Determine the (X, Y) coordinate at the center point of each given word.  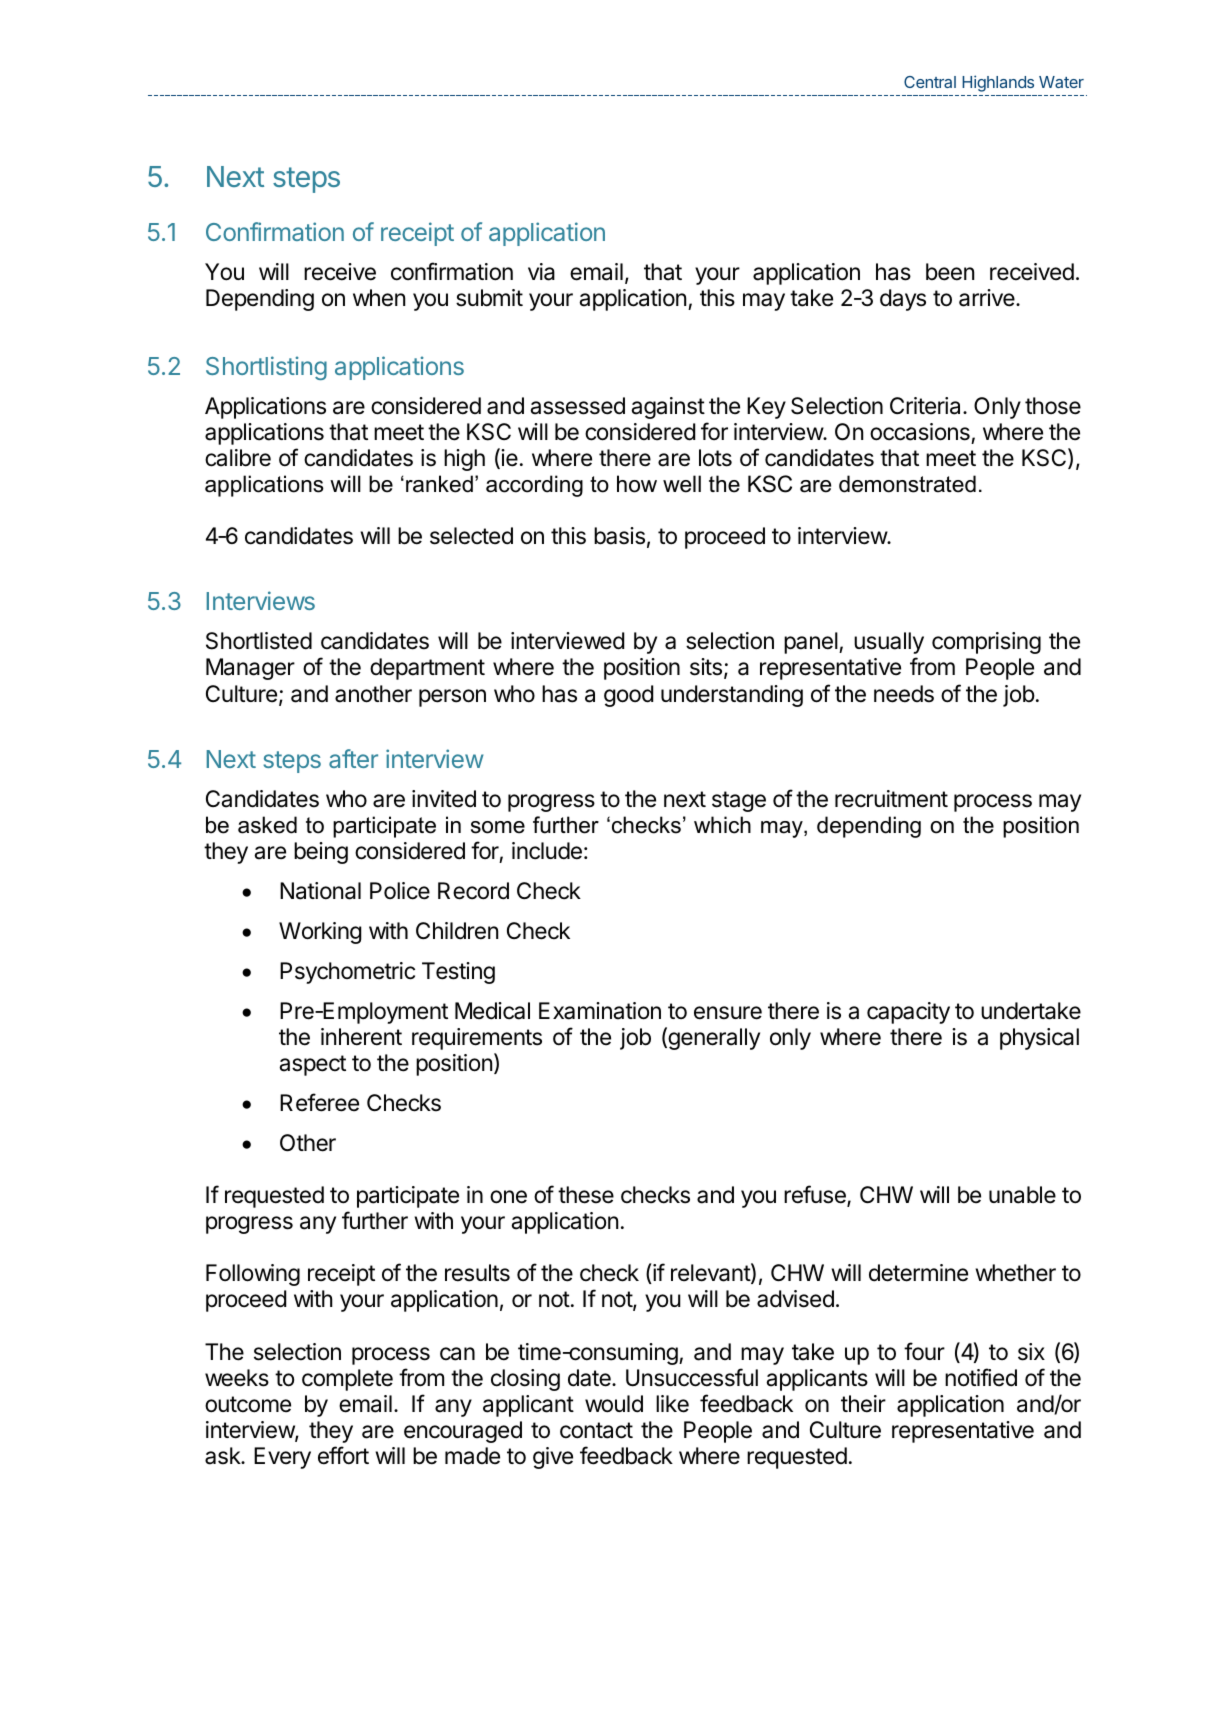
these (586, 1195)
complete (347, 1380)
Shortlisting (266, 368)
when (379, 298)
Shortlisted (259, 641)
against (668, 408)
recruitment (891, 799)
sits (706, 667)
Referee (319, 1102)
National (320, 891)
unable (1022, 1195)
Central (930, 82)
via (541, 272)
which (722, 825)
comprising (986, 643)
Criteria (927, 406)
